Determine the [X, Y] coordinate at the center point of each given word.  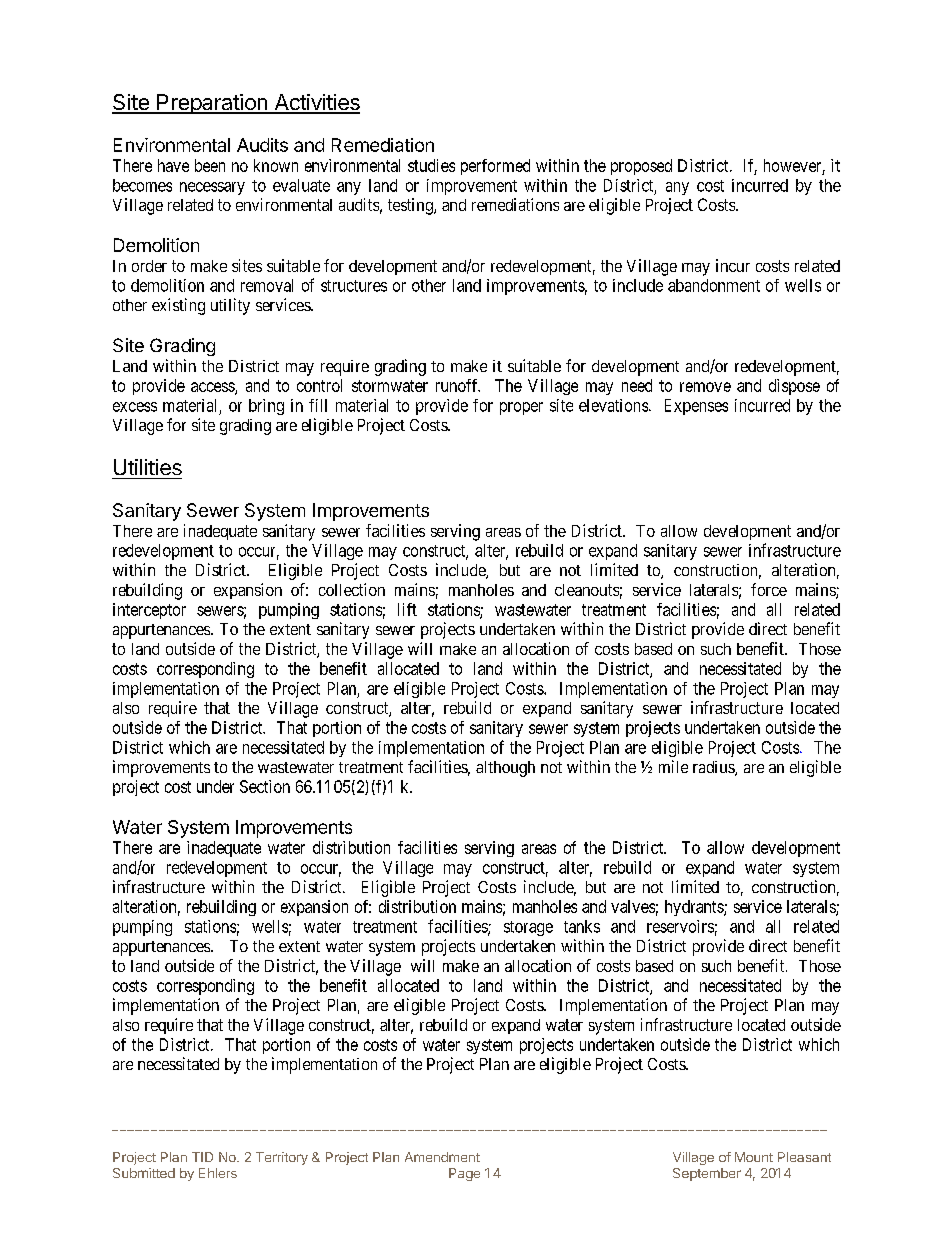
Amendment [442, 1157]
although [505, 769]
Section [265, 786]
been [210, 165]
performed [495, 167]
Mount [754, 1157]
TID [202, 1157]
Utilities [148, 467]
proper [521, 408]
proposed [641, 167]
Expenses [696, 407]
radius [714, 768]
